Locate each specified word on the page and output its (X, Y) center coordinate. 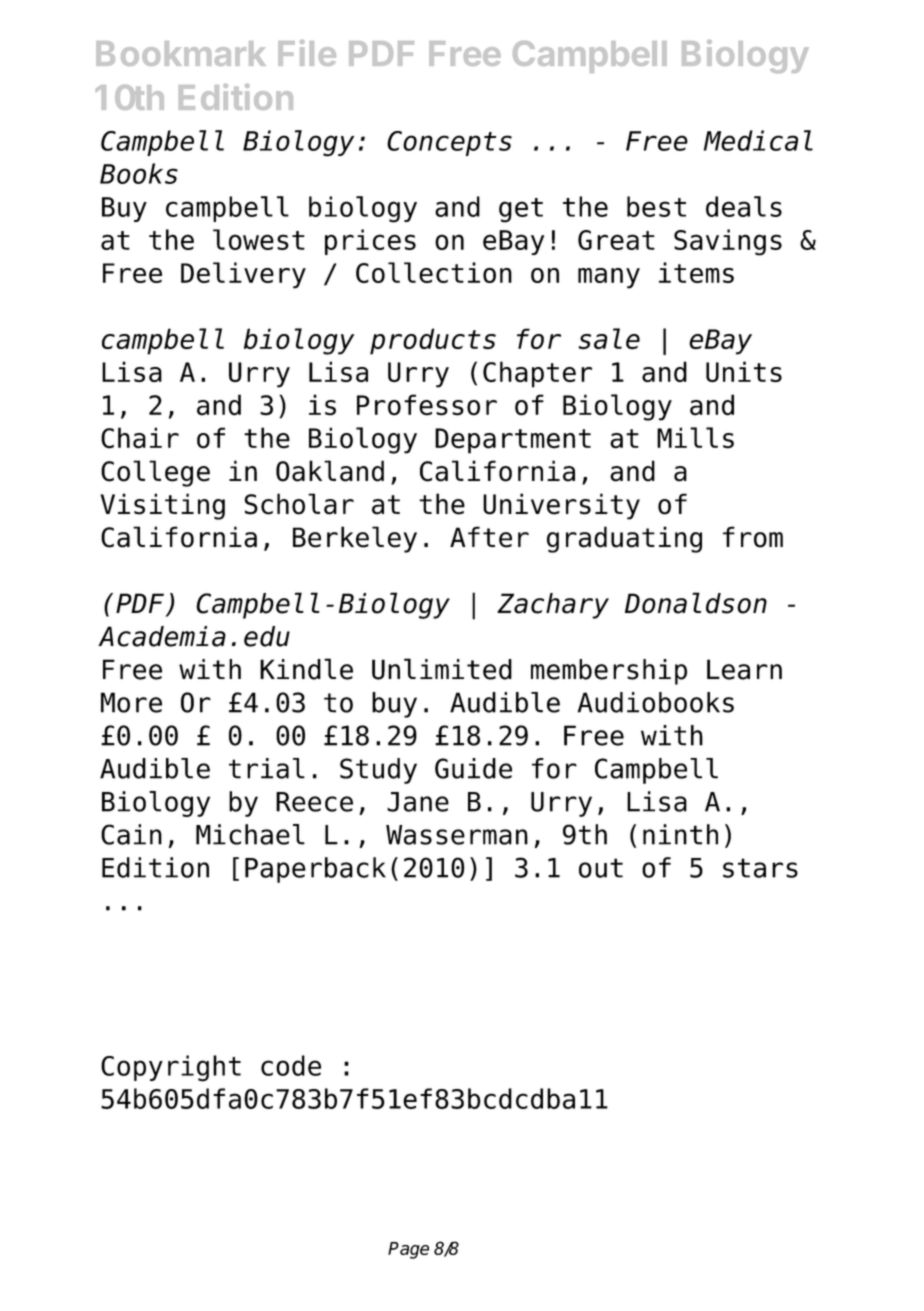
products (433, 341)
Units (744, 371)
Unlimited (442, 669)
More (131, 702)
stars (760, 868)
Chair (140, 438)
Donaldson (696, 603)
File (307, 53)
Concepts (449, 143)
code (291, 1065)
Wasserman (457, 835)
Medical (758, 140)
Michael (250, 834)
